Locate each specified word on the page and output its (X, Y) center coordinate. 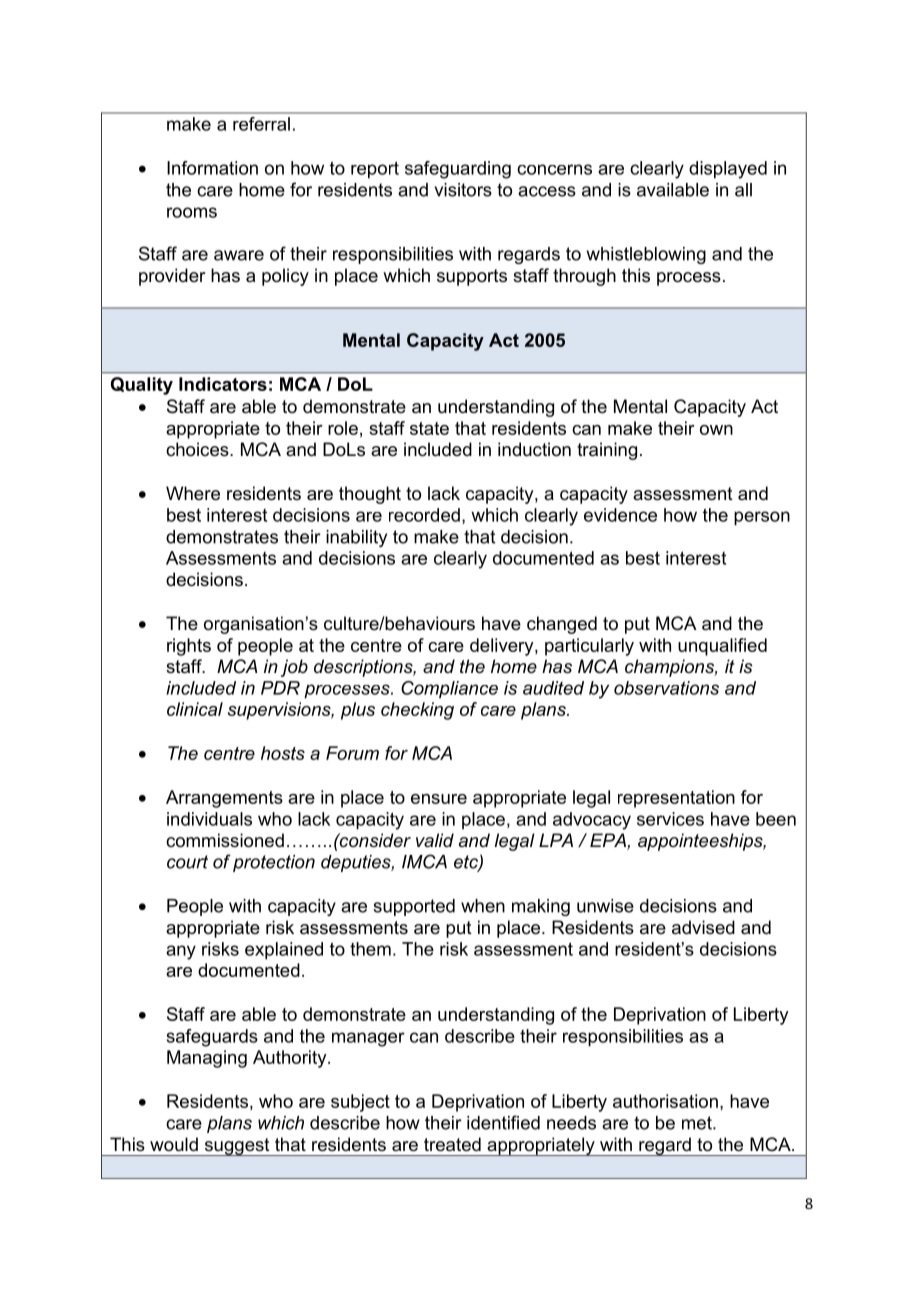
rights (189, 647)
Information (212, 168)
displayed (728, 170)
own (716, 430)
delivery (503, 647)
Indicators (223, 384)
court (187, 862)
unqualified (722, 647)
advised (703, 927)
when (483, 906)
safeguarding (458, 170)
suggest (237, 1147)
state (429, 428)
